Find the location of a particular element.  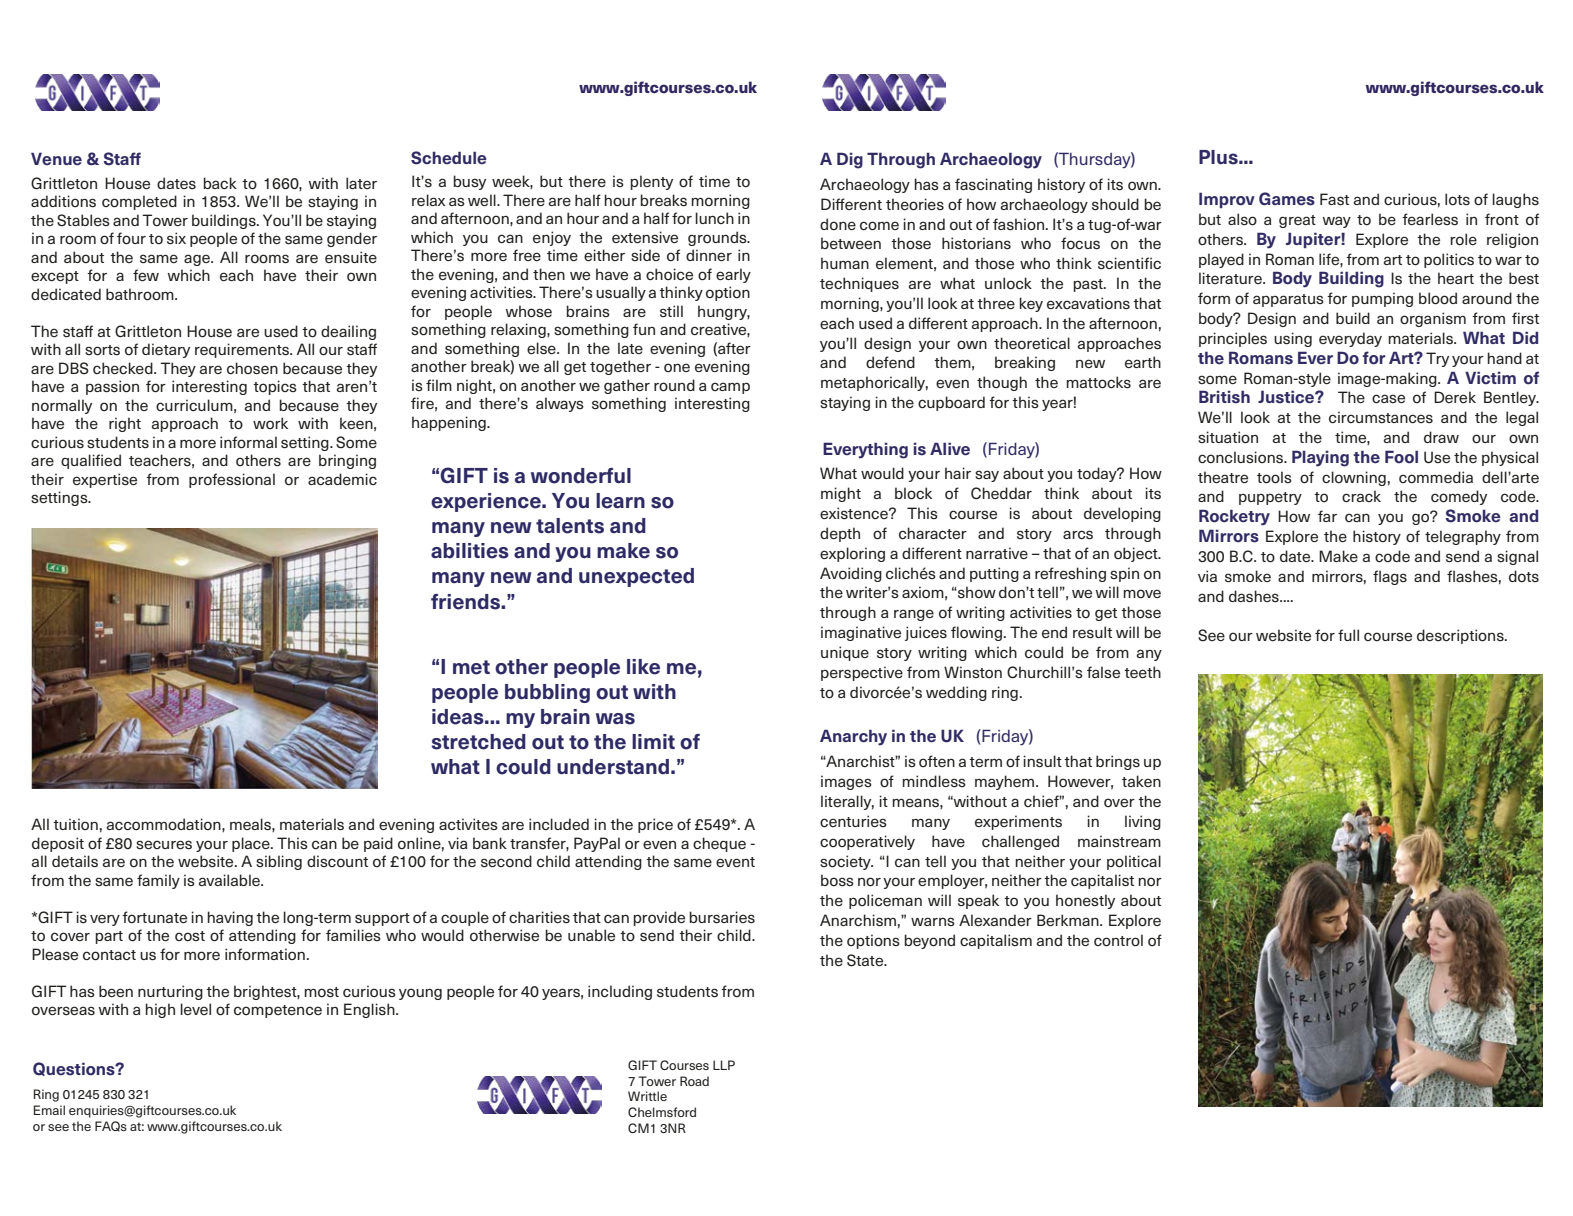

work is located at coordinates (270, 423).
